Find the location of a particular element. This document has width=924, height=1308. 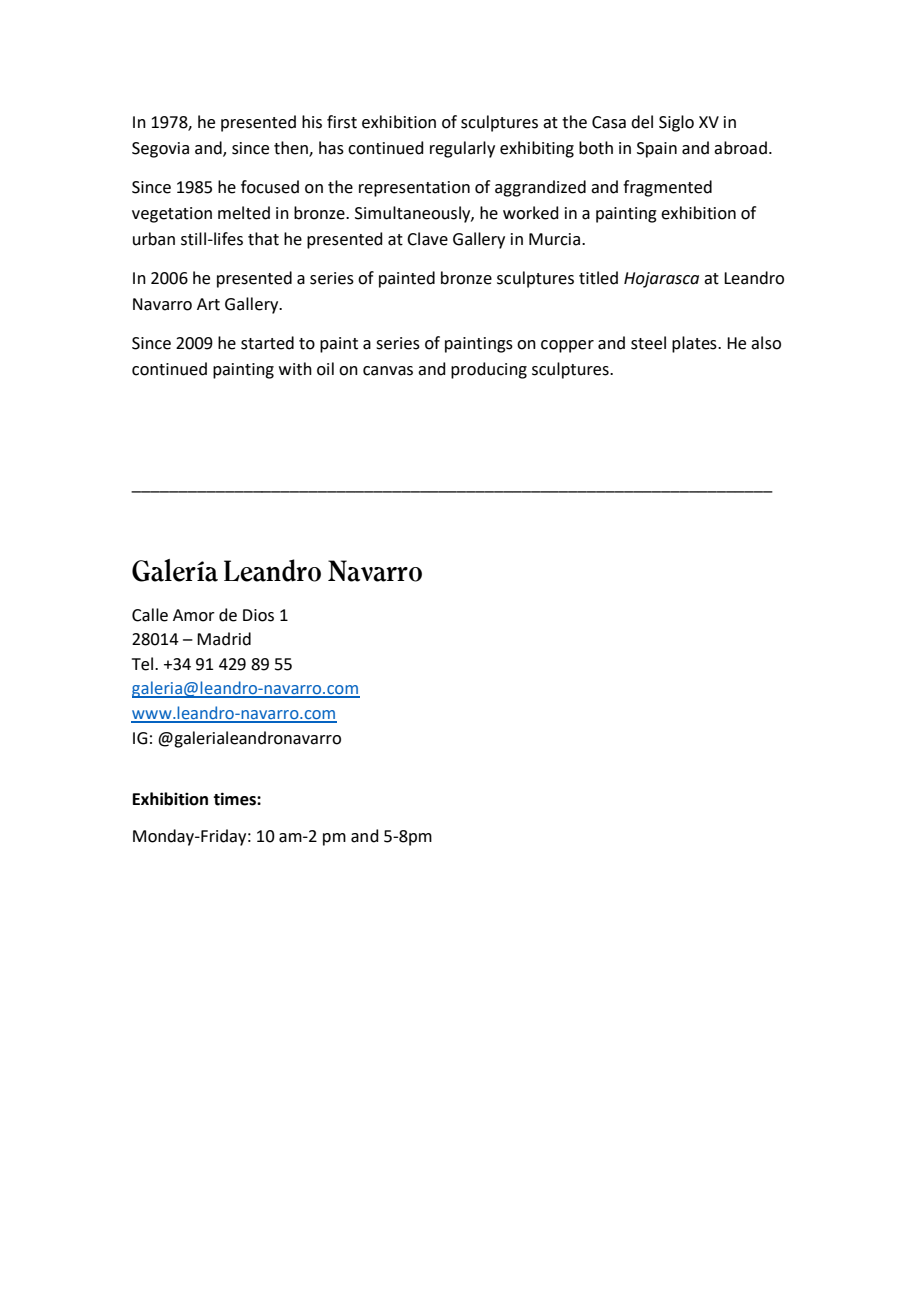

steel is located at coordinates (648, 343).
